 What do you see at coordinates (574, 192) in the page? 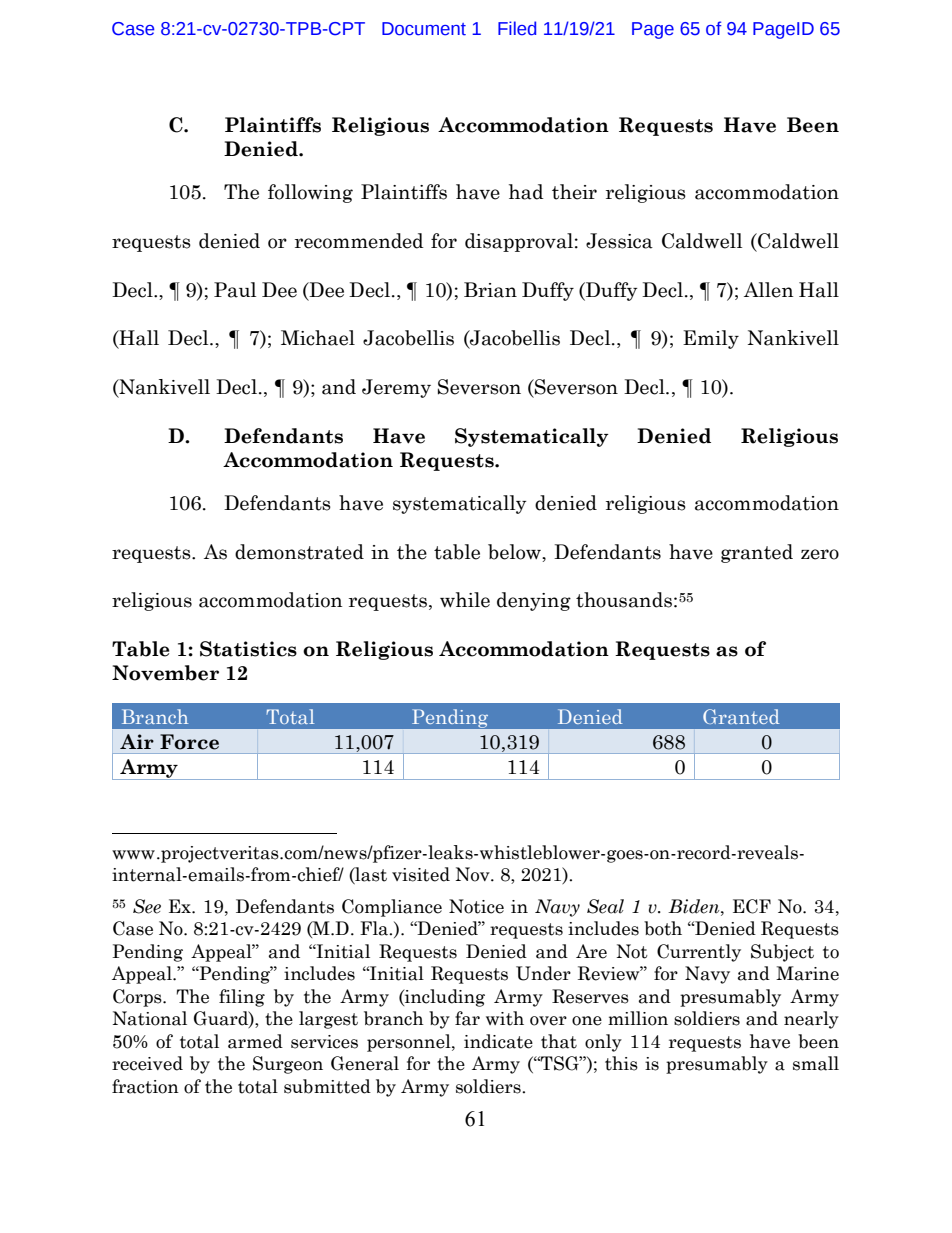
I see `their` at bounding box center [574, 192].
